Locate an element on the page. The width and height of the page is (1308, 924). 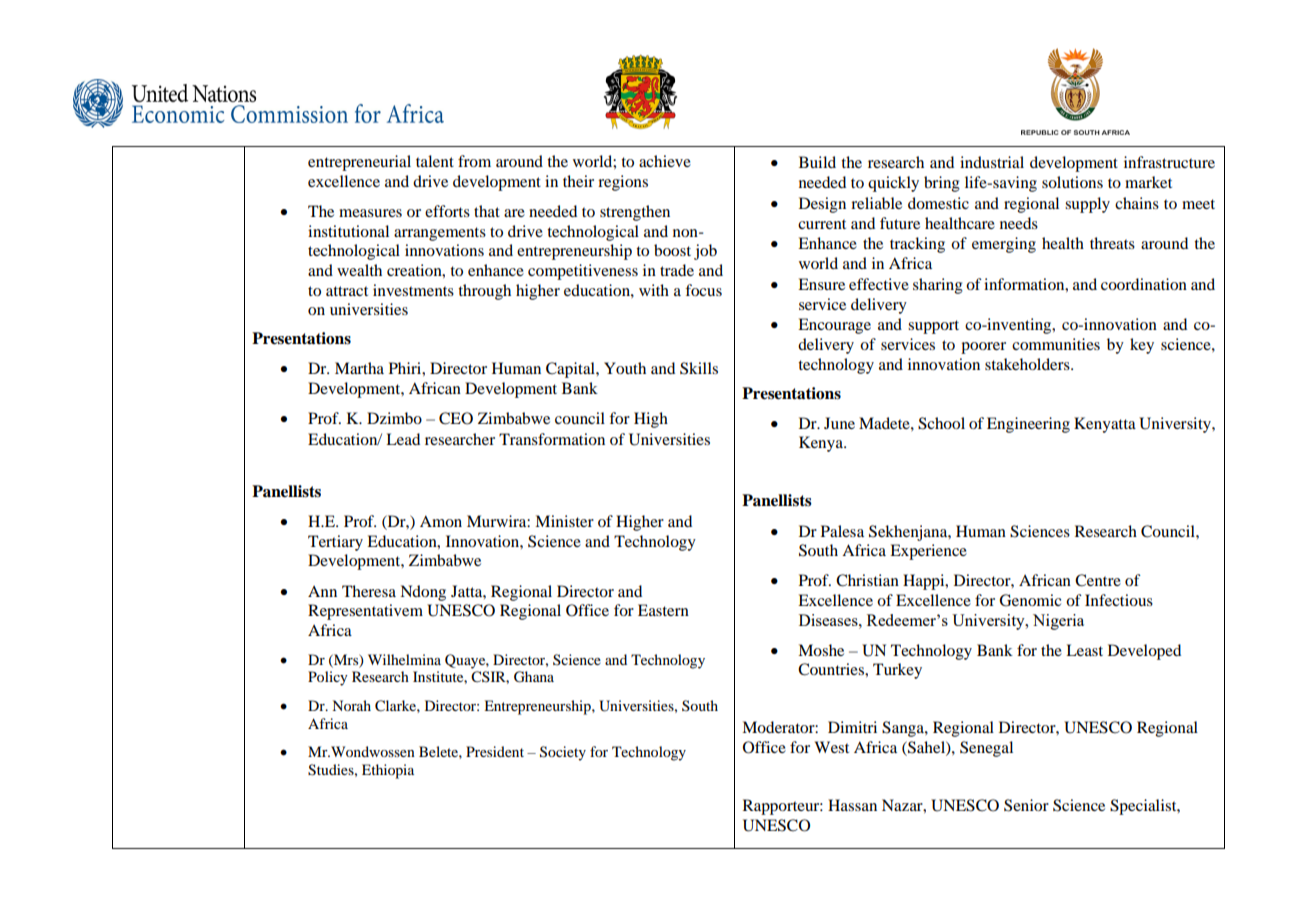
talent is located at coordinates (435, 161).
